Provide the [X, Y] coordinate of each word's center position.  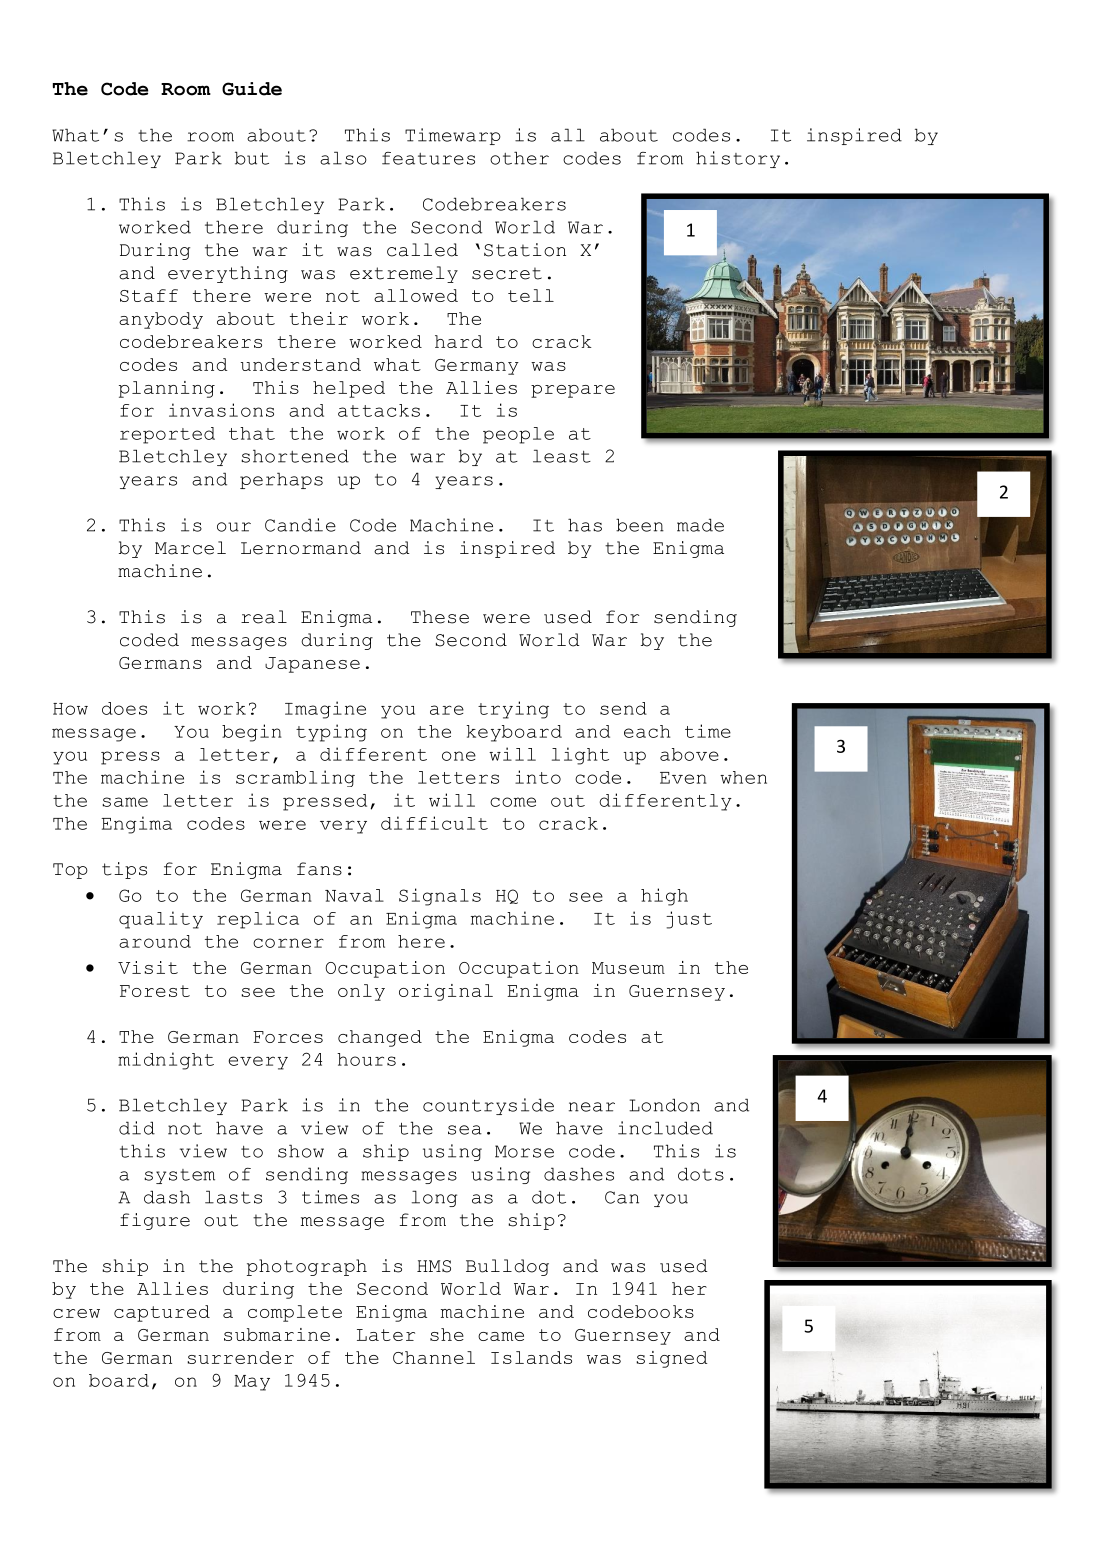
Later [386, 1335]
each [647, 731]
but [252, 158]
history [738, 159]
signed [671, 1359]
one [459, 756]
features [428, 158]
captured [162, 1313]
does [124, 708]
